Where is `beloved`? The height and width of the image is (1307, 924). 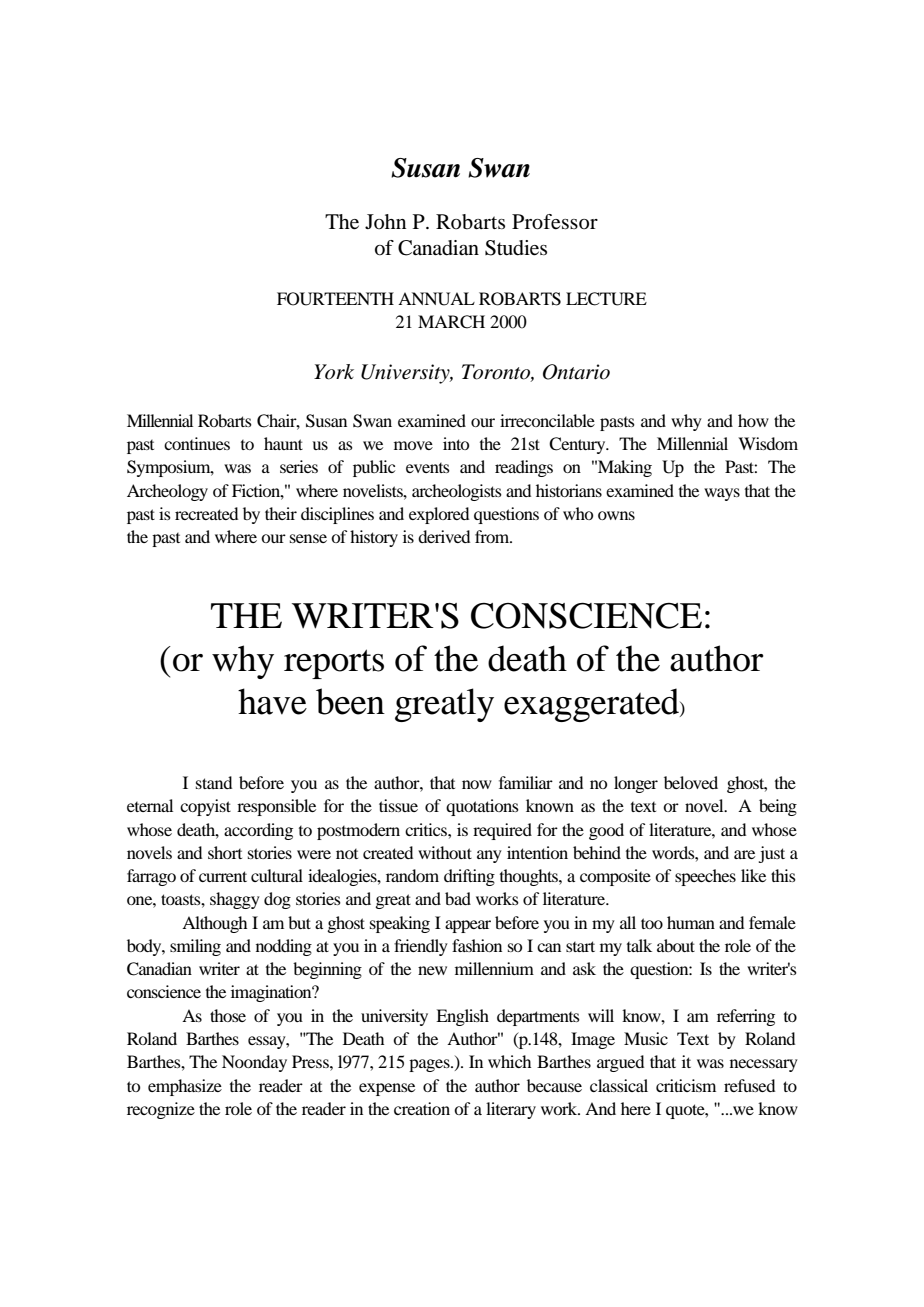
beloved is located at coordinates (691, 782).
